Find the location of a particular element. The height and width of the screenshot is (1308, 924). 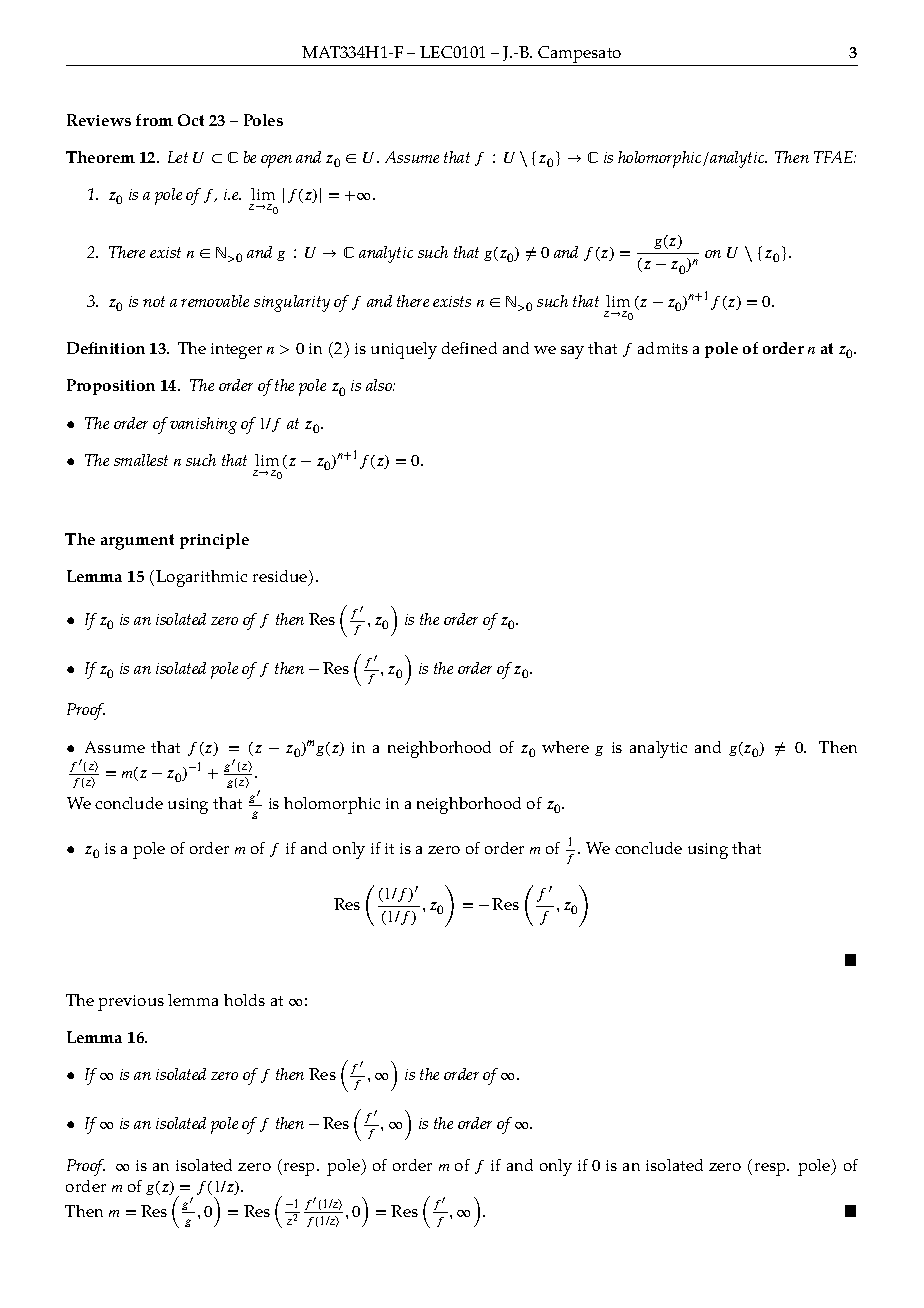

argument is located at coordinates (137, 542).
